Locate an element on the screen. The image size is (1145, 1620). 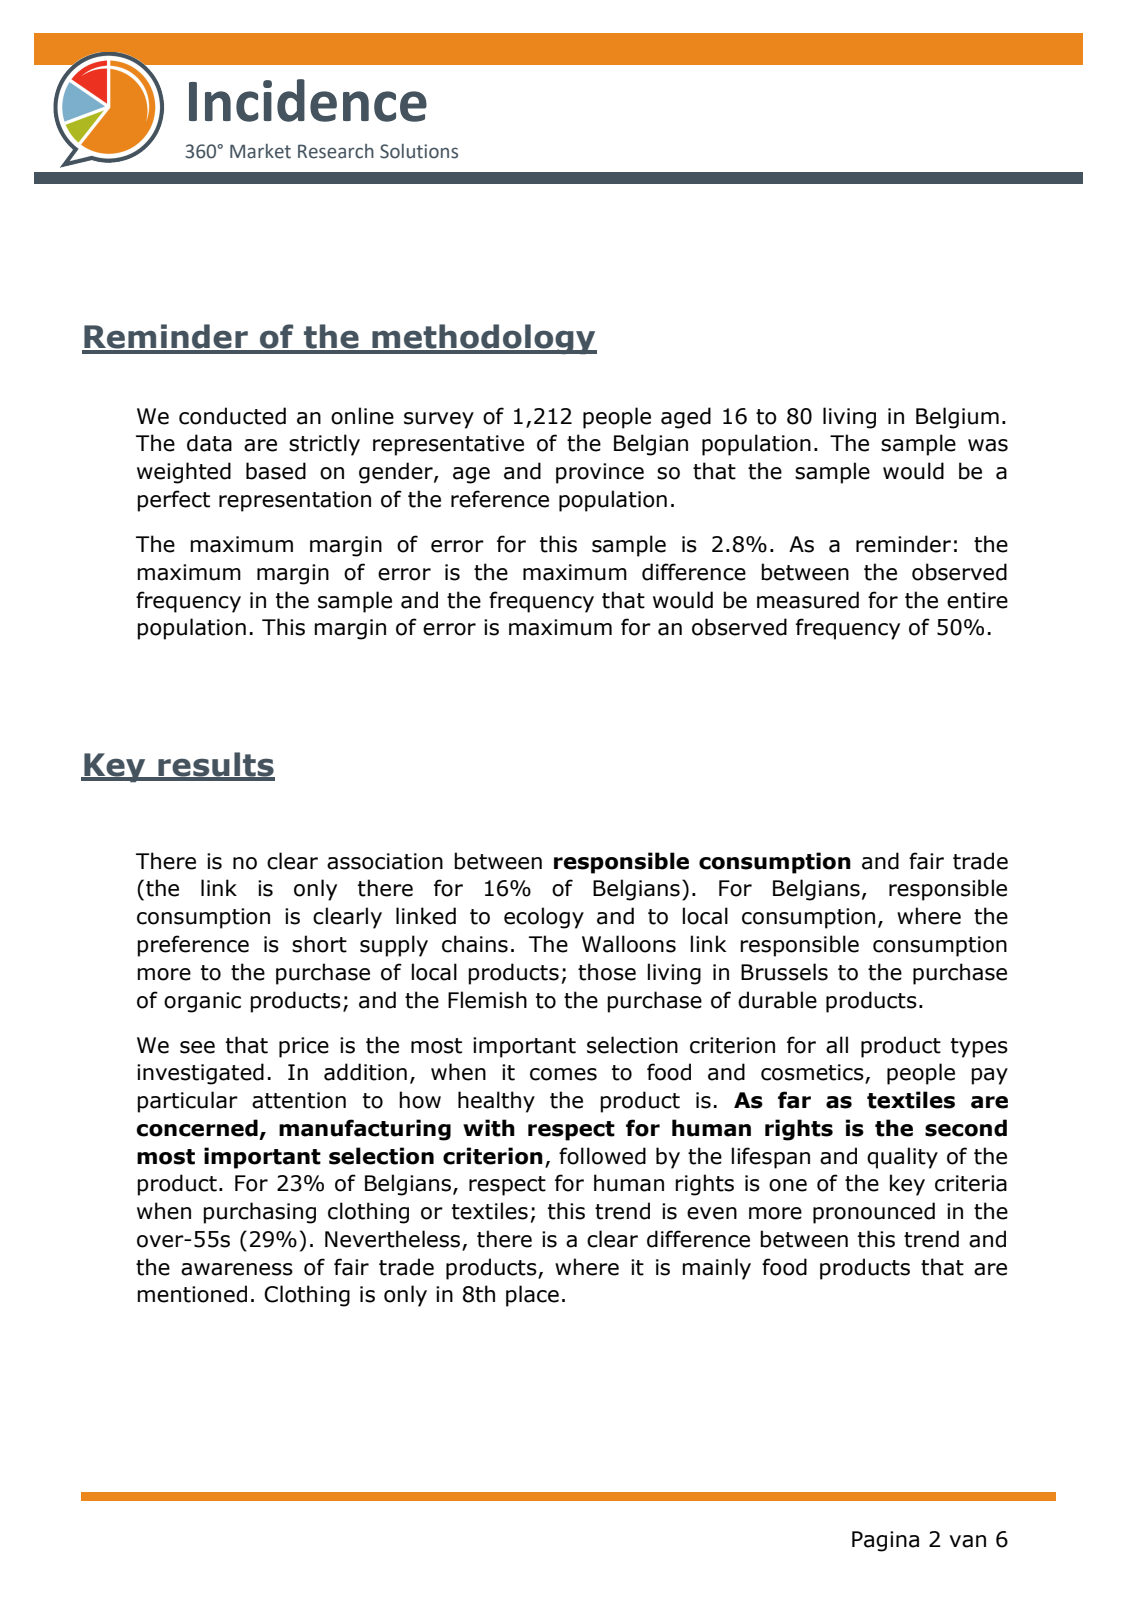
Pagina is located at coordinates (885, 1541).
